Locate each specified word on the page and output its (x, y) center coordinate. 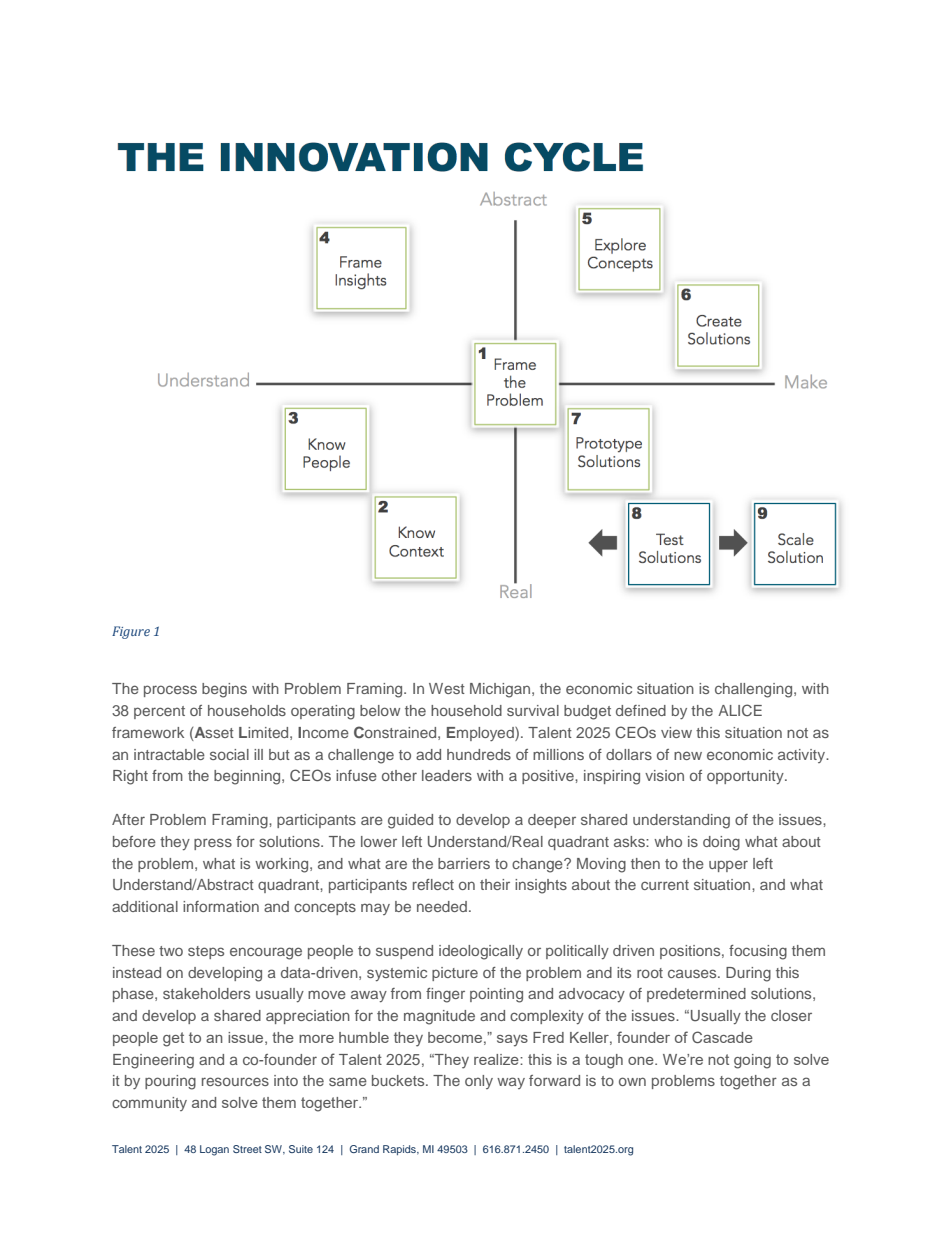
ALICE (740, 710)
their (495, 884)
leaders (447, 775)
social (229, 754)
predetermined (696, 995)
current (665, 885)
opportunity (746, 777)
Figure (131, 632)
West (447, 688)
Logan (214, 1150)
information (221, 906)
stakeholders (206, 993)
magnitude (439, 1017)
